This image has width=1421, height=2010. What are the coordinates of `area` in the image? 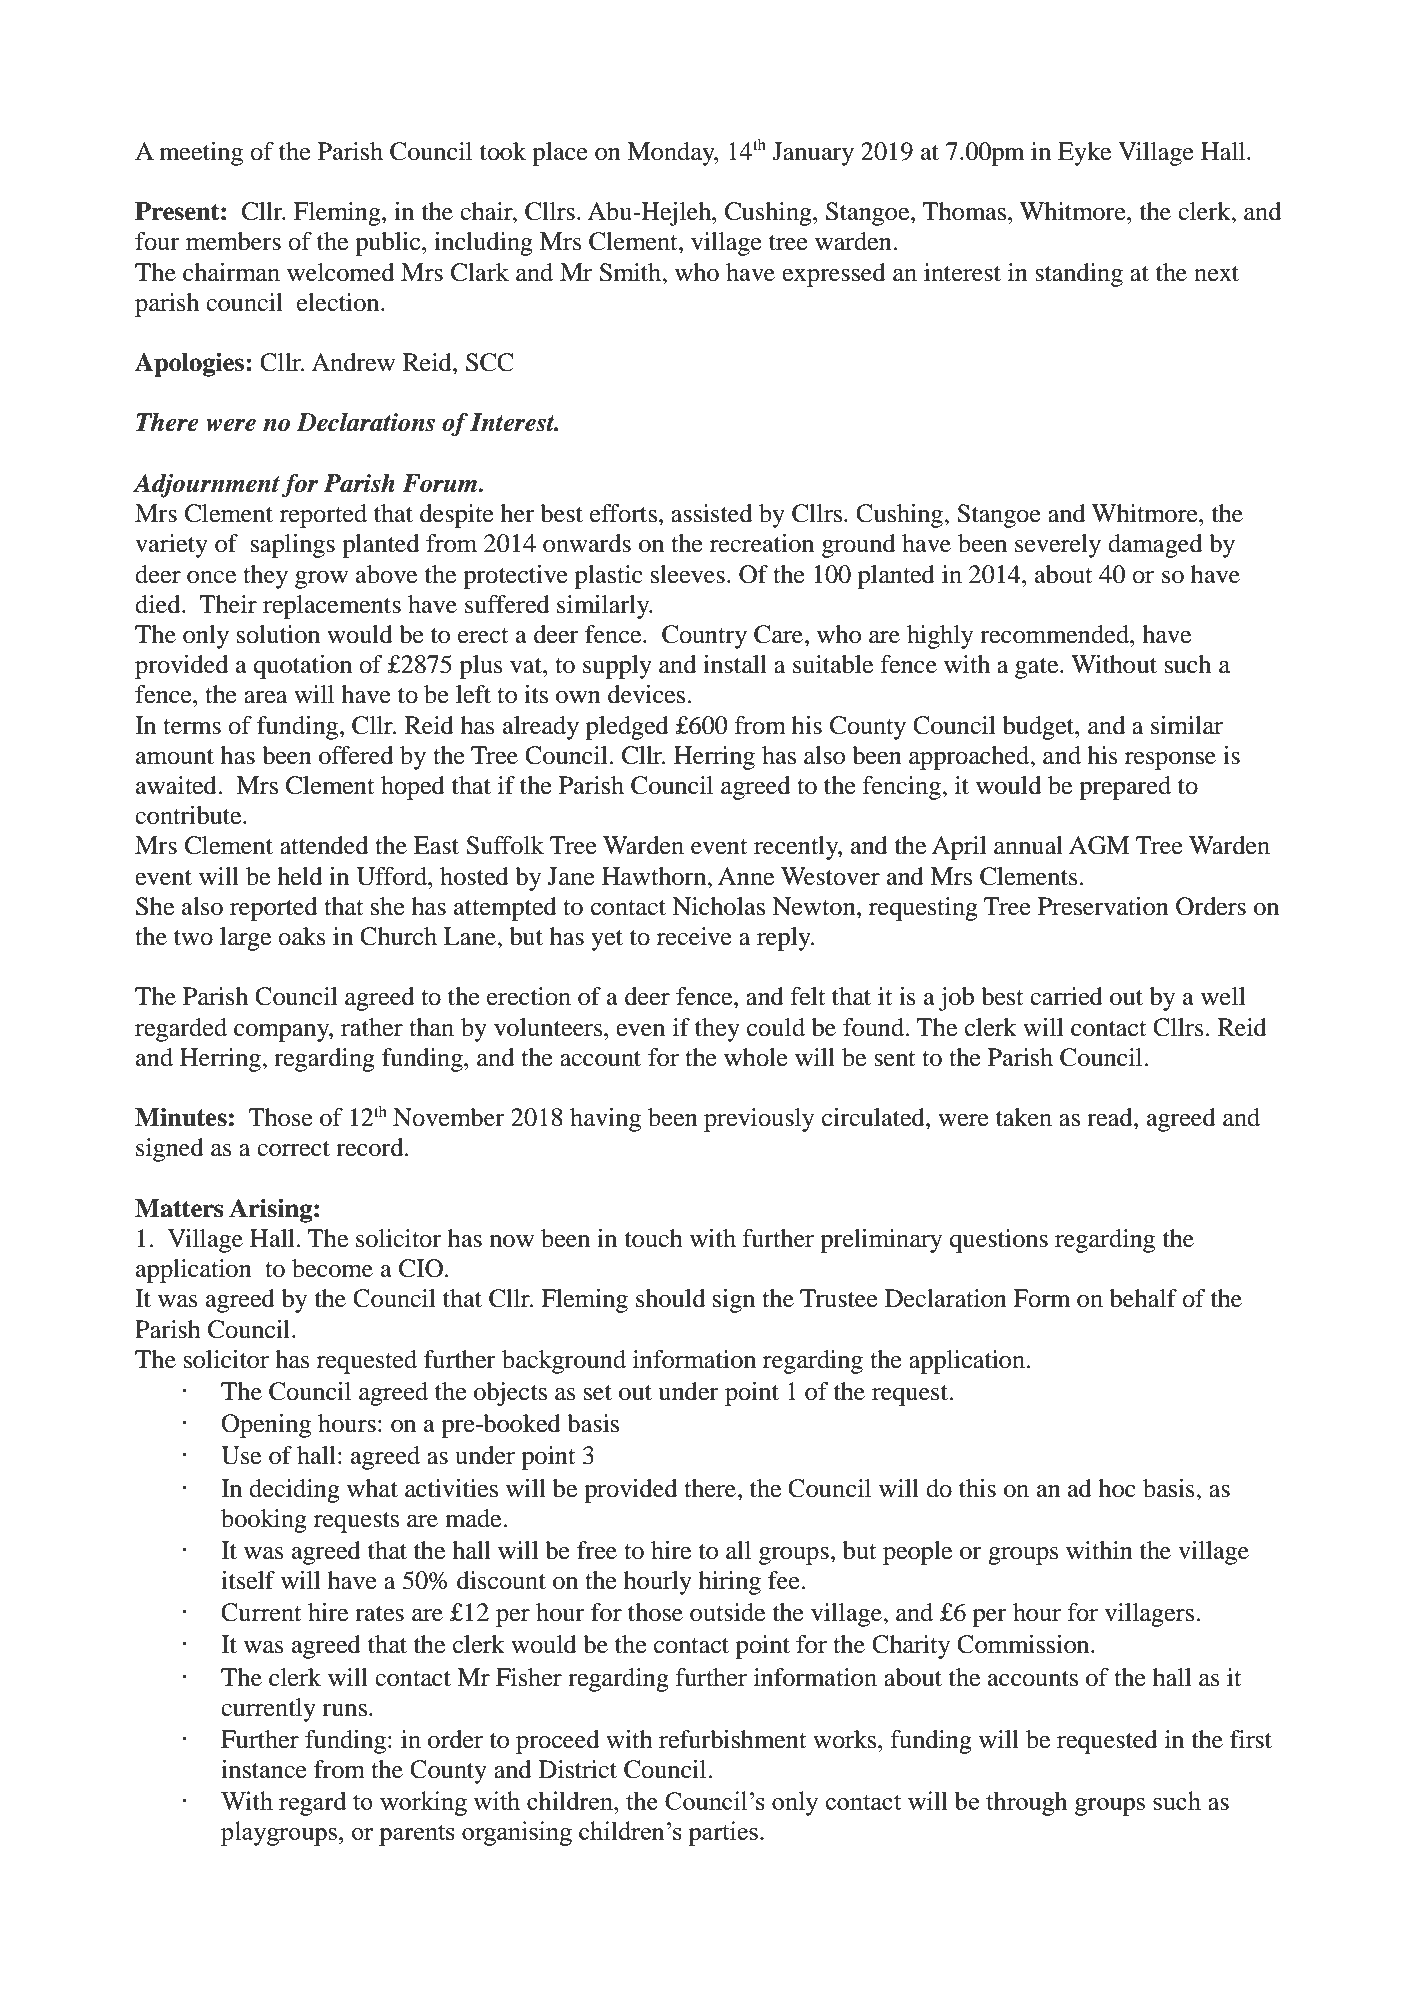 It's located at (266, 697).
